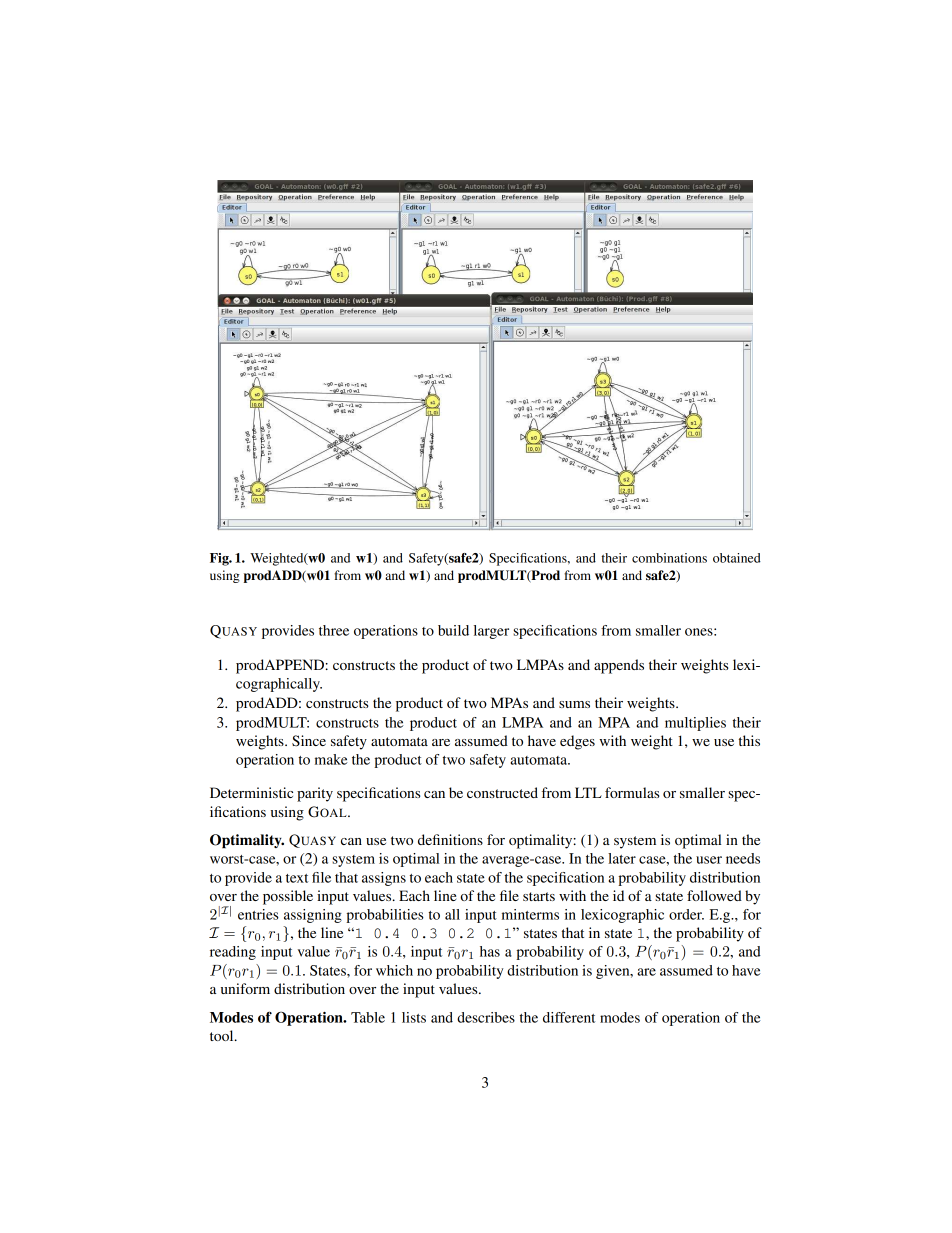  What do you see at coordinates (574, 704) in the document?
I see `sums` at bounding box center [574, 704].
